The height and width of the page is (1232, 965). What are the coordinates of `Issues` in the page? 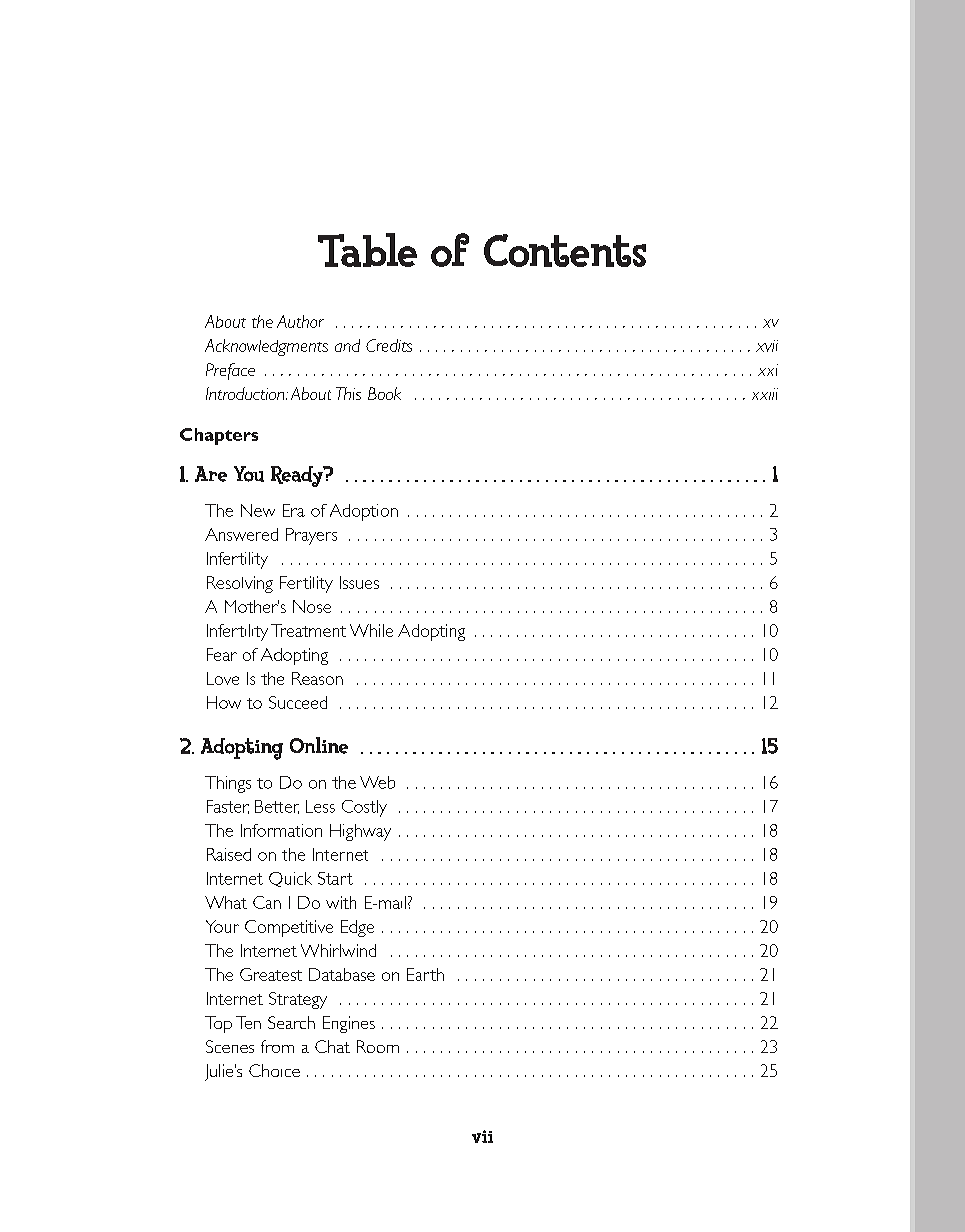 It's located at (359, 582).
